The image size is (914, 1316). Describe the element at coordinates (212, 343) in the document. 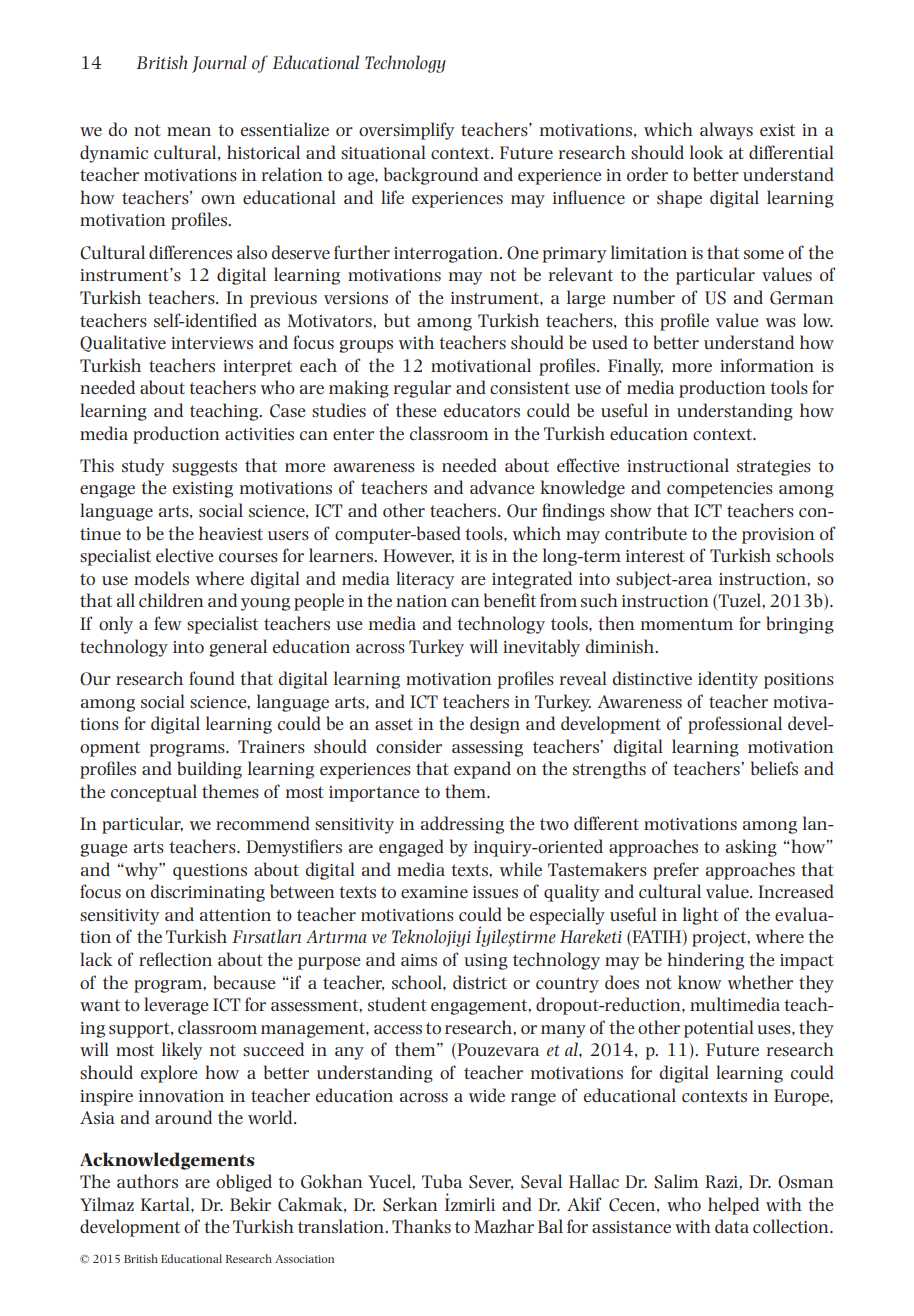

I see `interviews` at that location.
